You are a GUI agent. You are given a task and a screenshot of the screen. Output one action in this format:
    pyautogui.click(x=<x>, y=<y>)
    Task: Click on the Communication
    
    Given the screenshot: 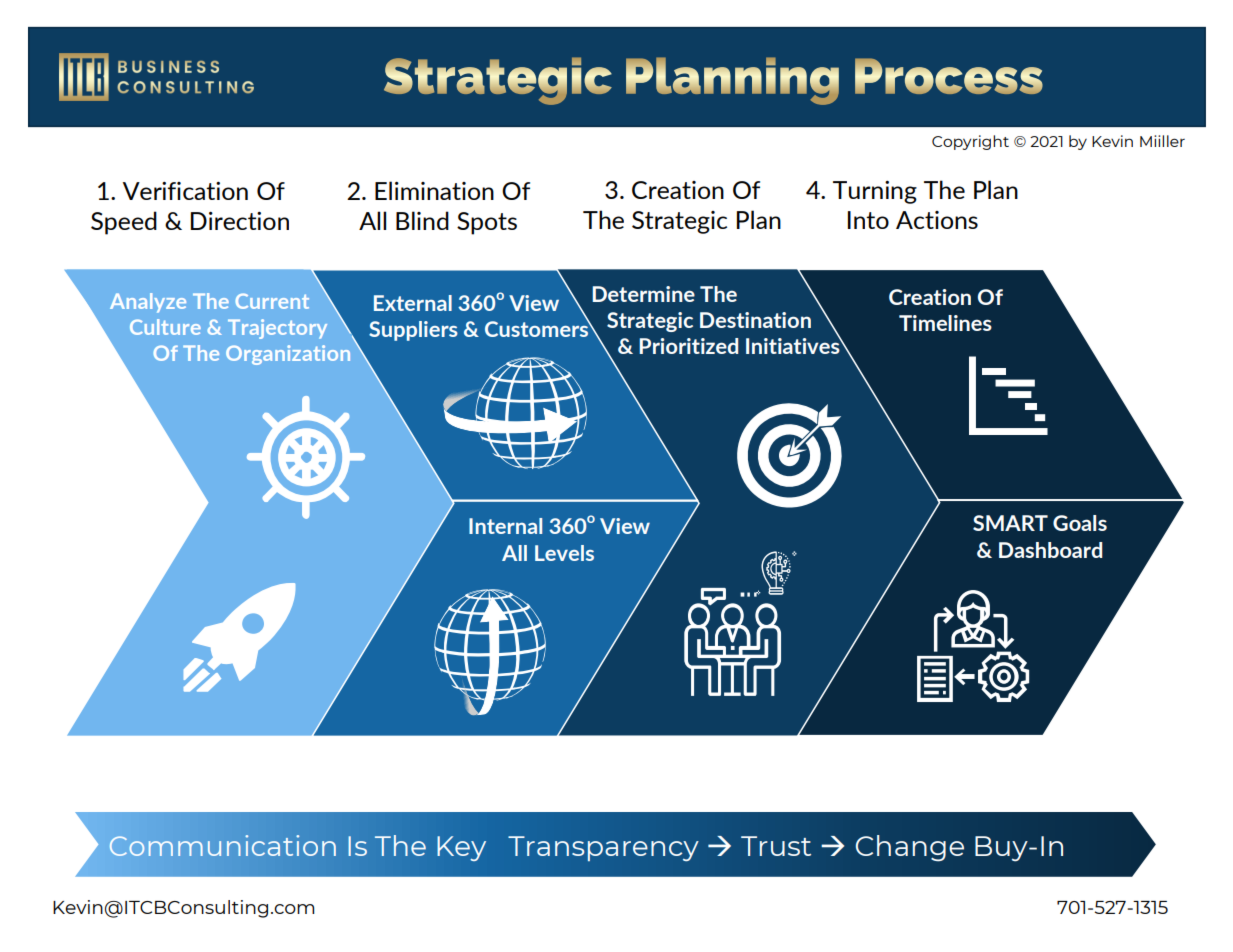 What is the action you would take?
    pyautogui.click(x=222, y=845)
